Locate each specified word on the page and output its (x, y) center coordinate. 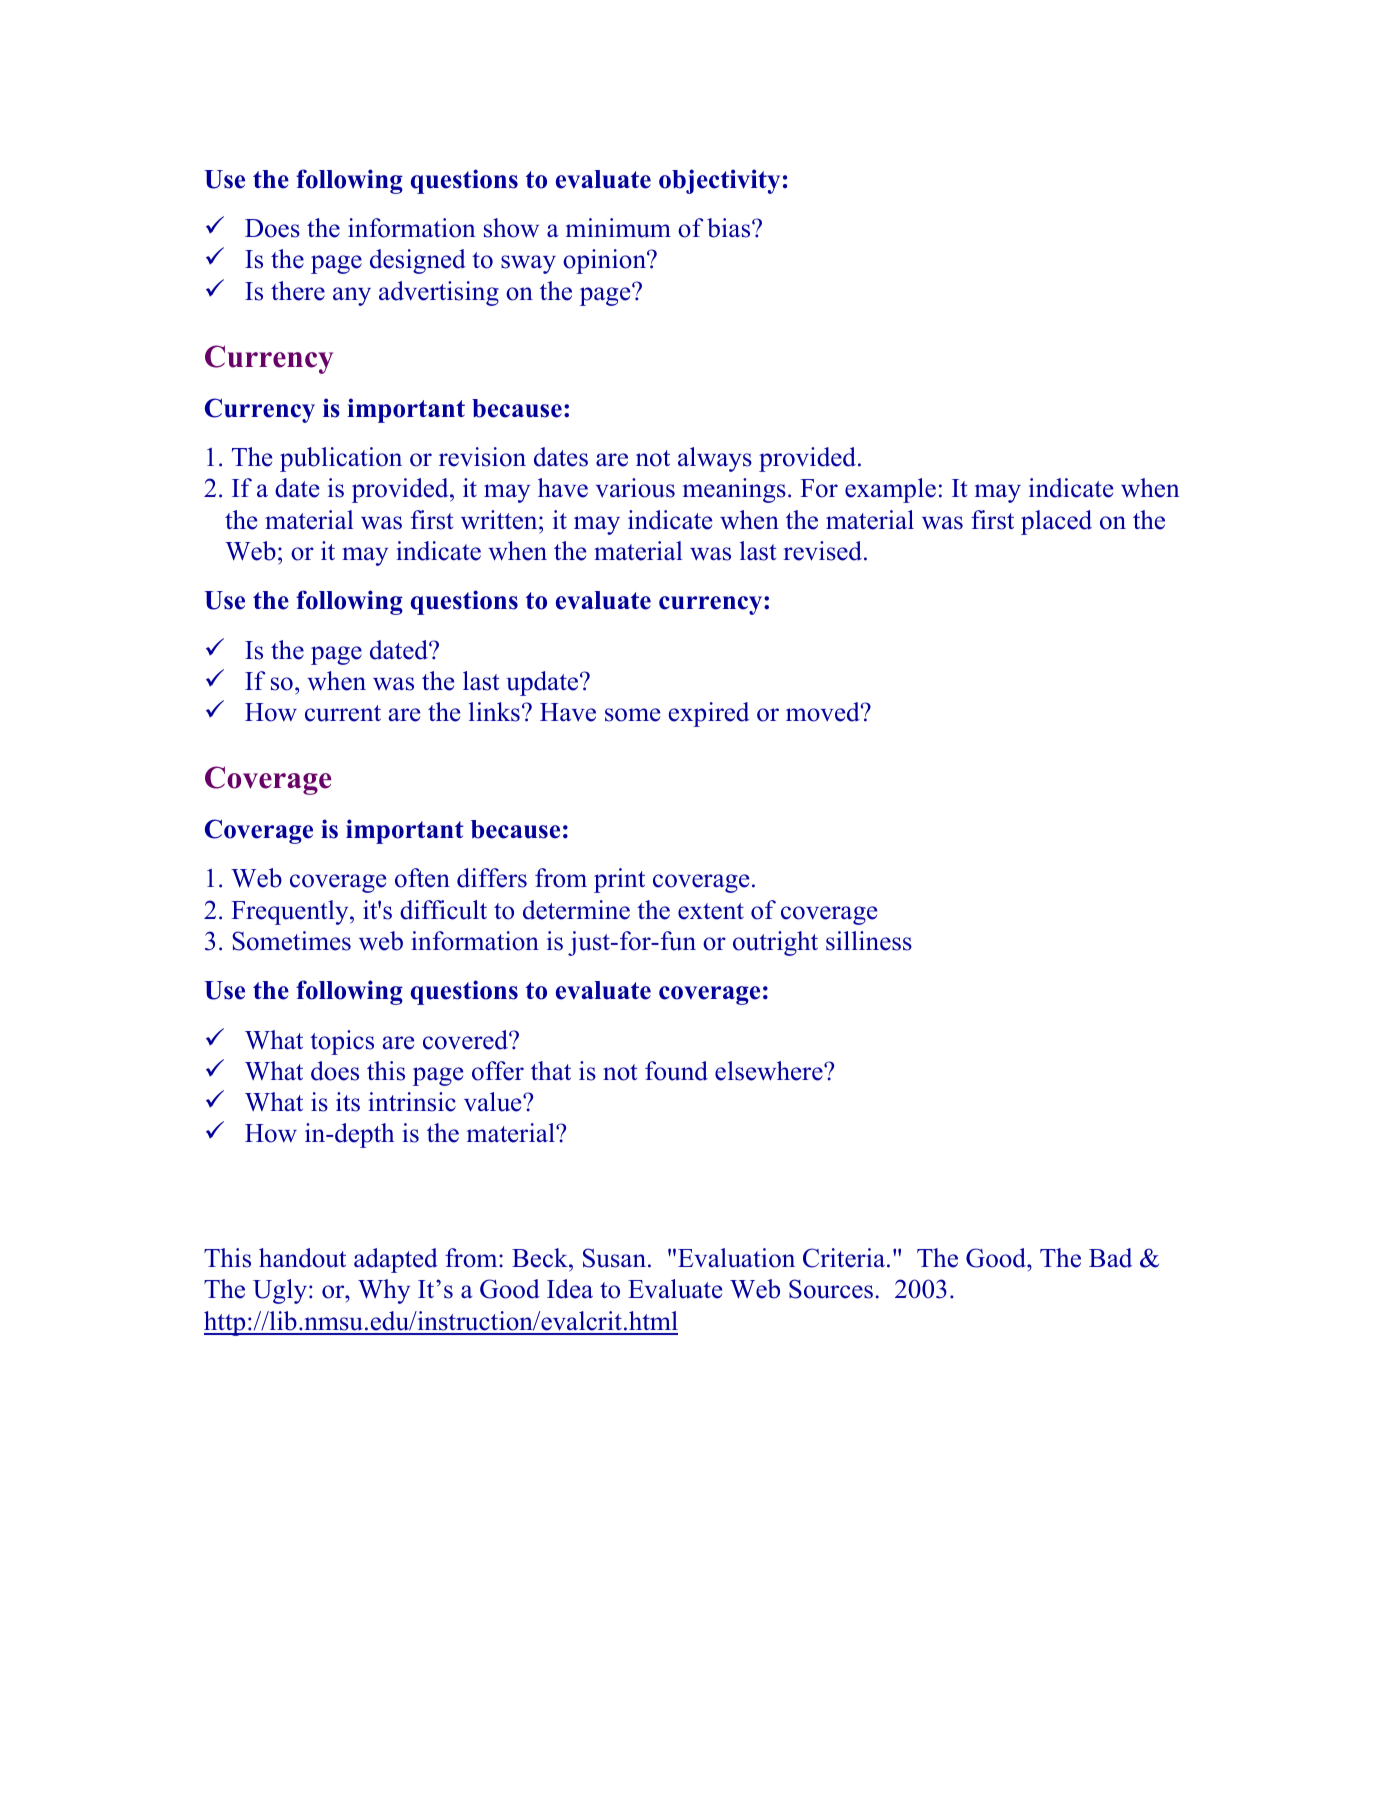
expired (709, 714)
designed (418, 261)
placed (1056, 522)
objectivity (719, 181)
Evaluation (736, 1258)
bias (730, 228)
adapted (396, 1260)
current (343, 713)
